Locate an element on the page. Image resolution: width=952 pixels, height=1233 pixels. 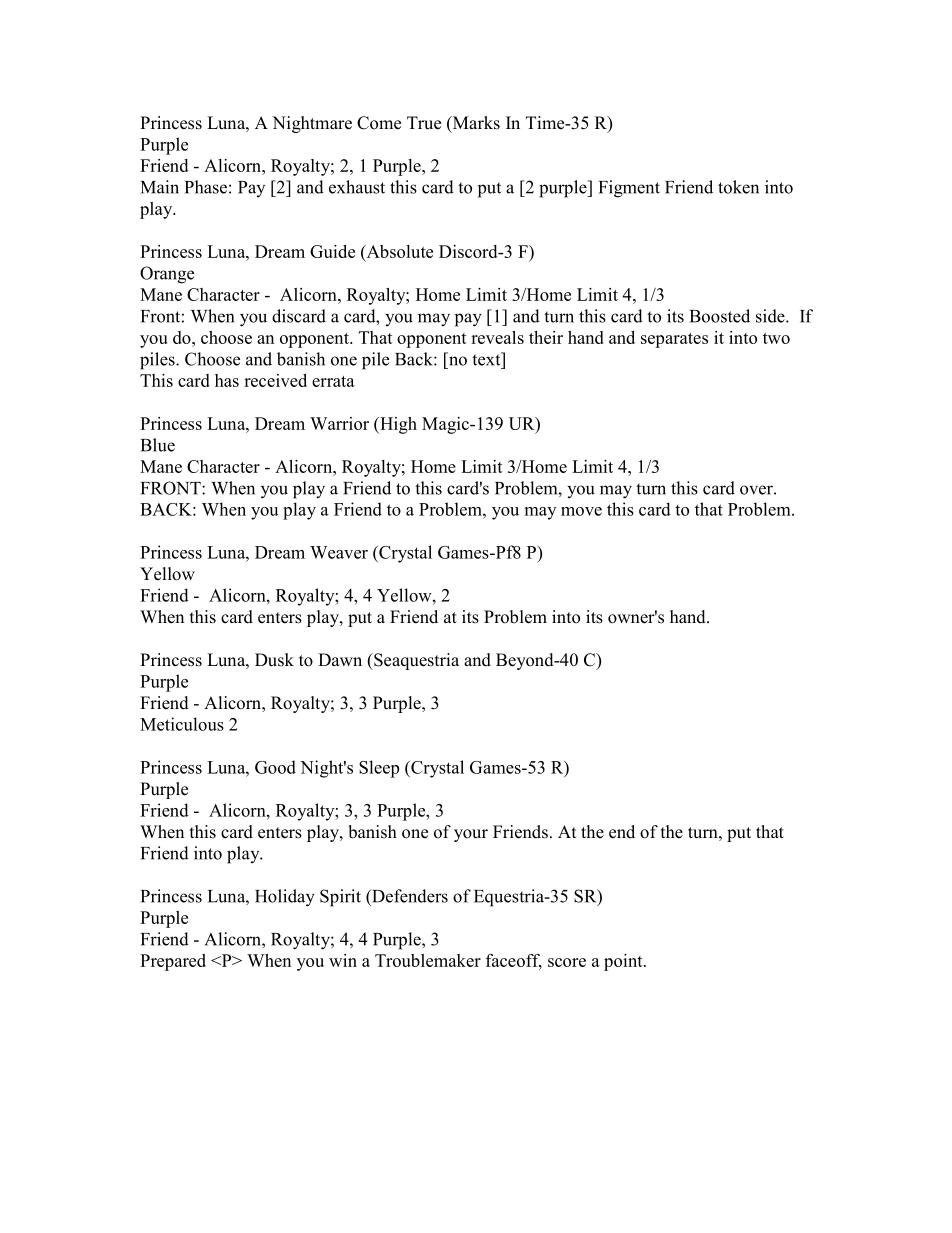
Prepared is located at coordinates (173, 962).
